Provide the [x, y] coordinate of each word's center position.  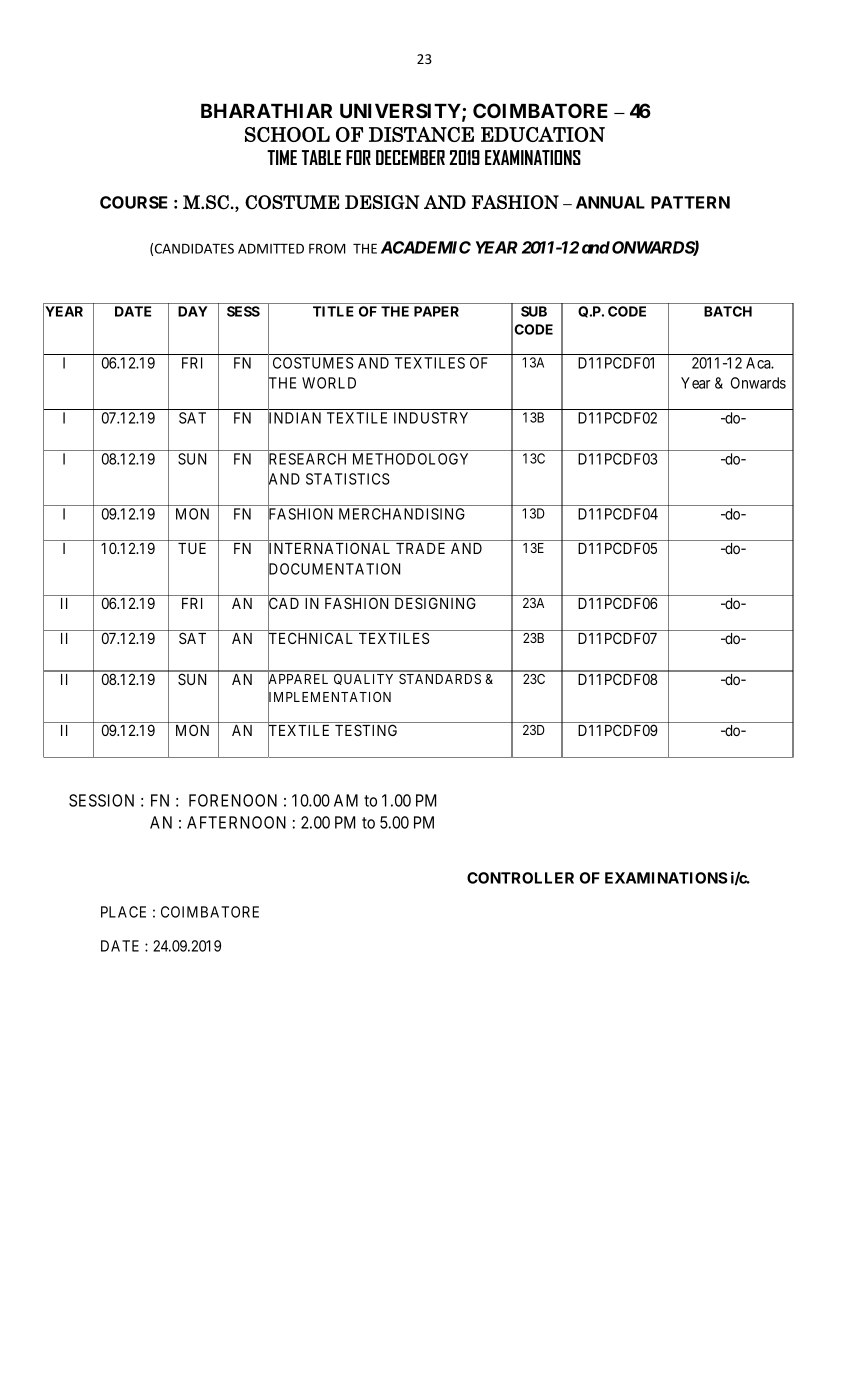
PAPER [436, 311]
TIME [282, 157]
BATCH [728, 311]
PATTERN [690, 202]
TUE [192, 548]
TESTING [366, 730]
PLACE [123, 912]
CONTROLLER [520, 878]
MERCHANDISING [402, 514]
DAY [193, 311]
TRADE [420, 548]
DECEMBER [410, 157]
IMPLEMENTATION [329, 698]
